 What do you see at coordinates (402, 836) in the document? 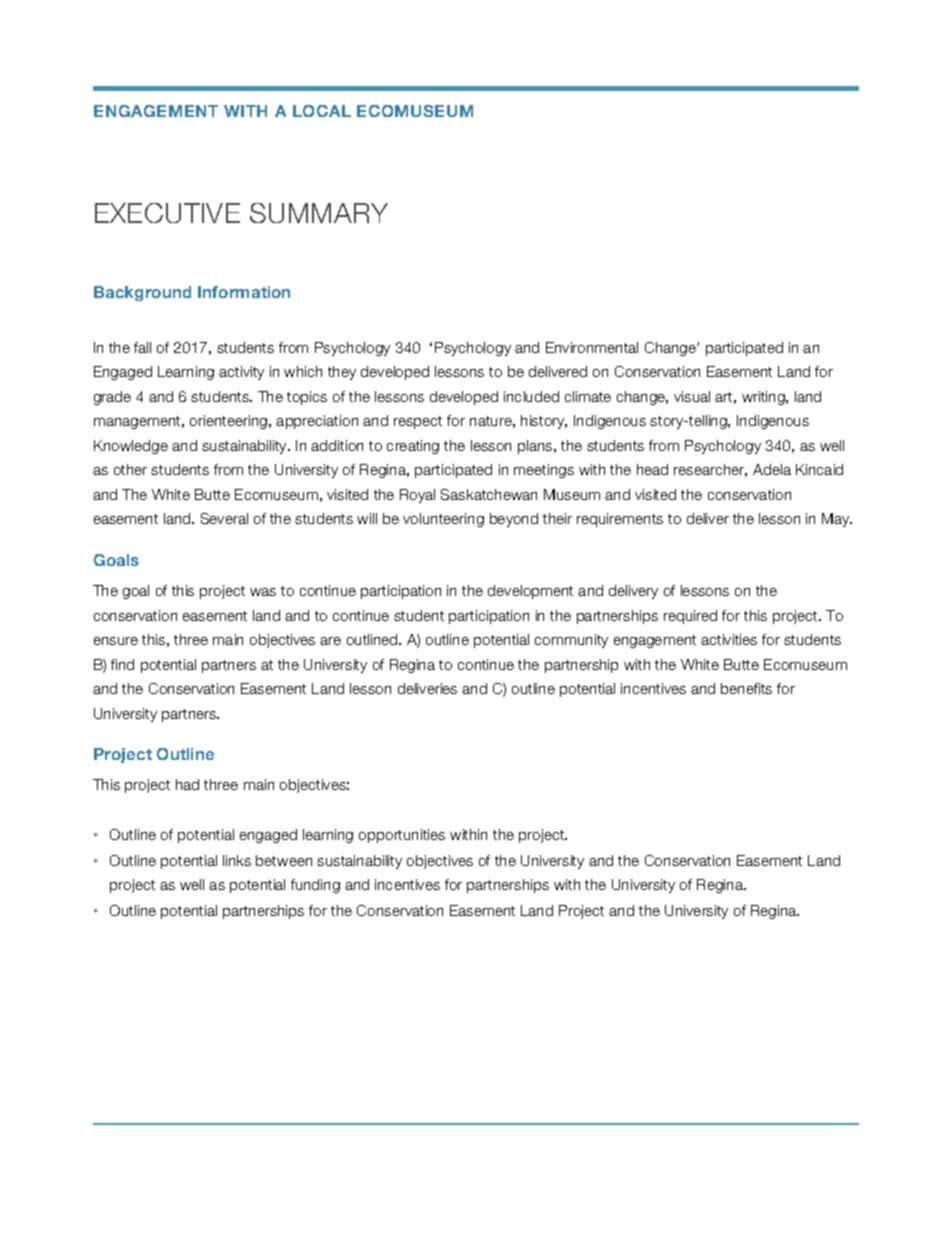
I see `opportunities` at bounding box center [402, 836].
